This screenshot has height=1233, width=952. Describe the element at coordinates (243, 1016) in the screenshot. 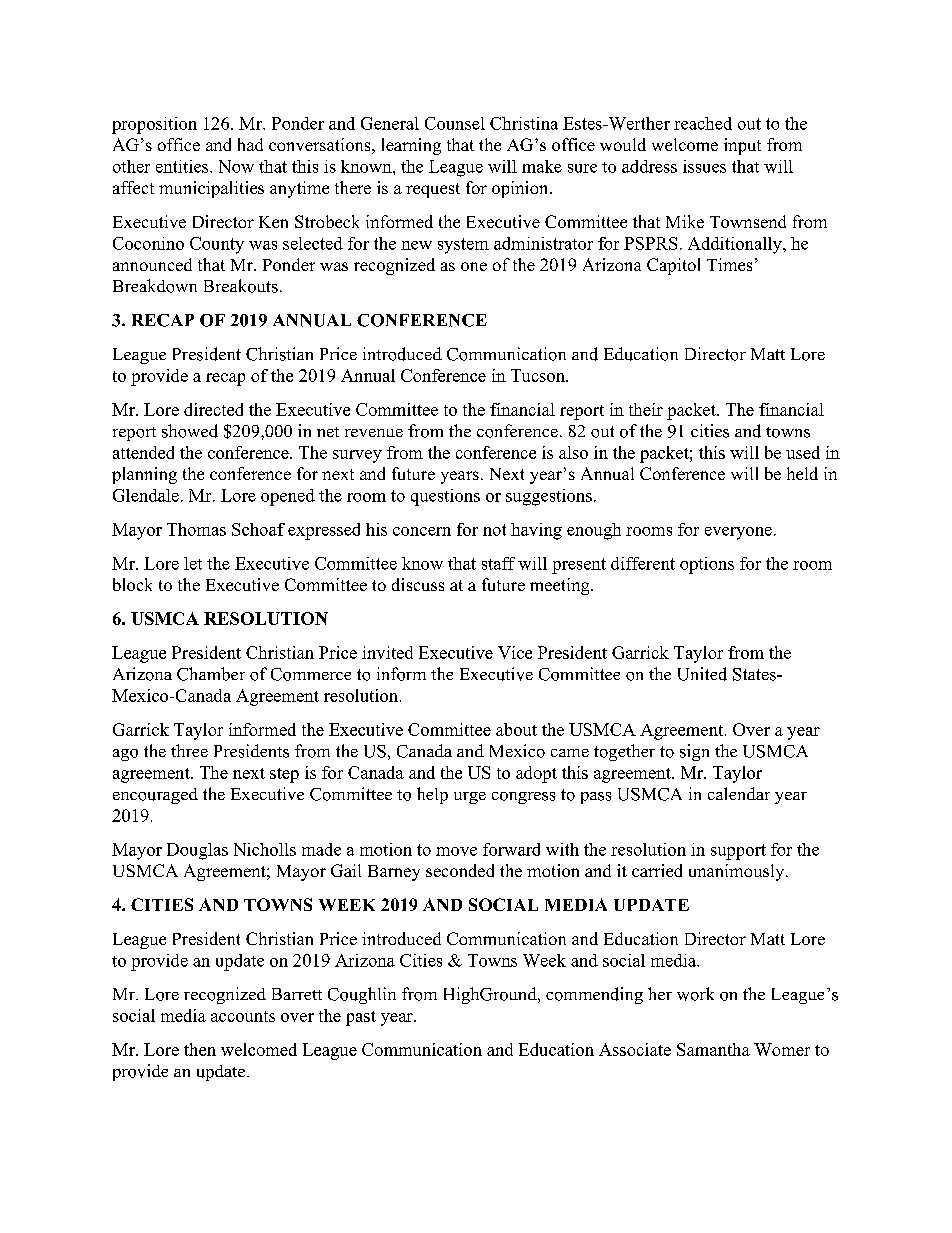

I see `accounts` at that location.
